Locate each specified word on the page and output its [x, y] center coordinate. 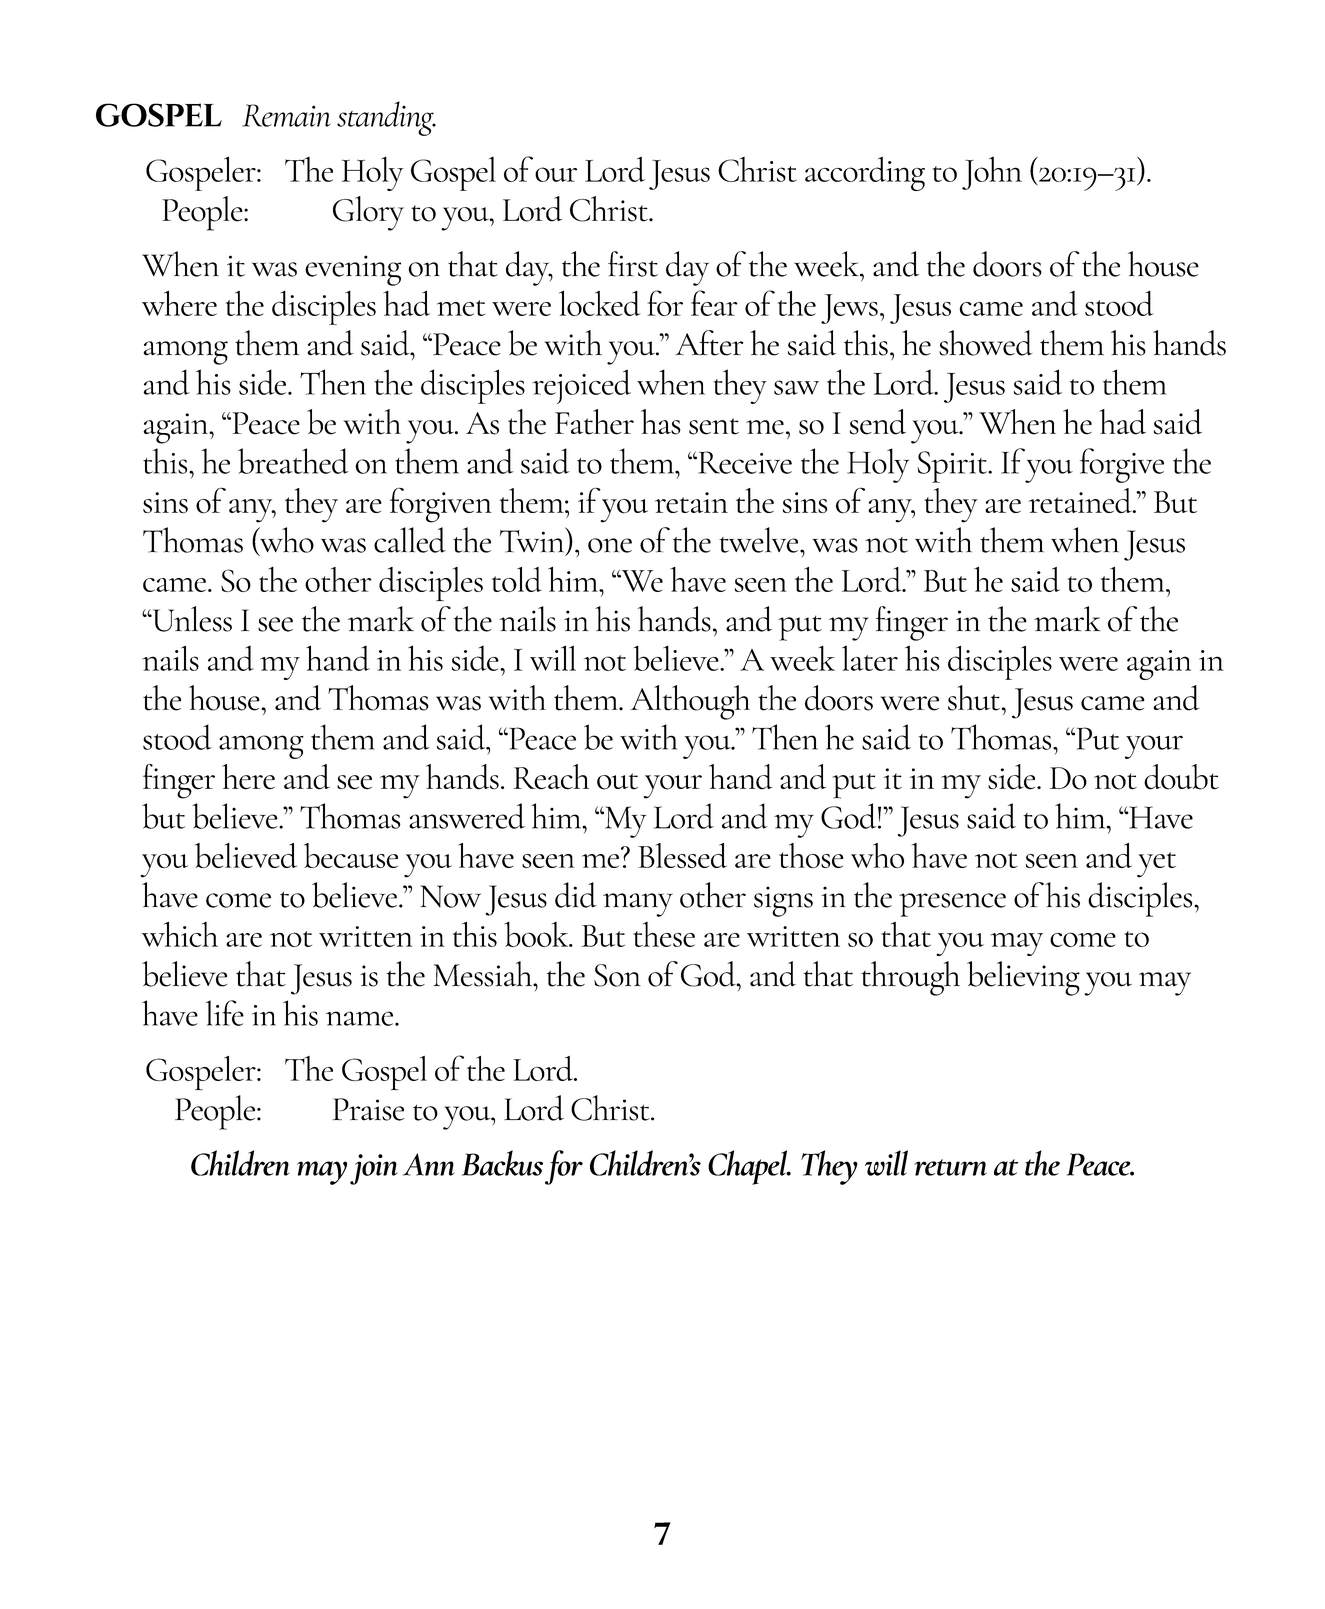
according [865, 174]
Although [690, 702]
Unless [191, 619]
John [992, 173]
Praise [368, 1109]
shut [975, 698]
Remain [286, 115]
